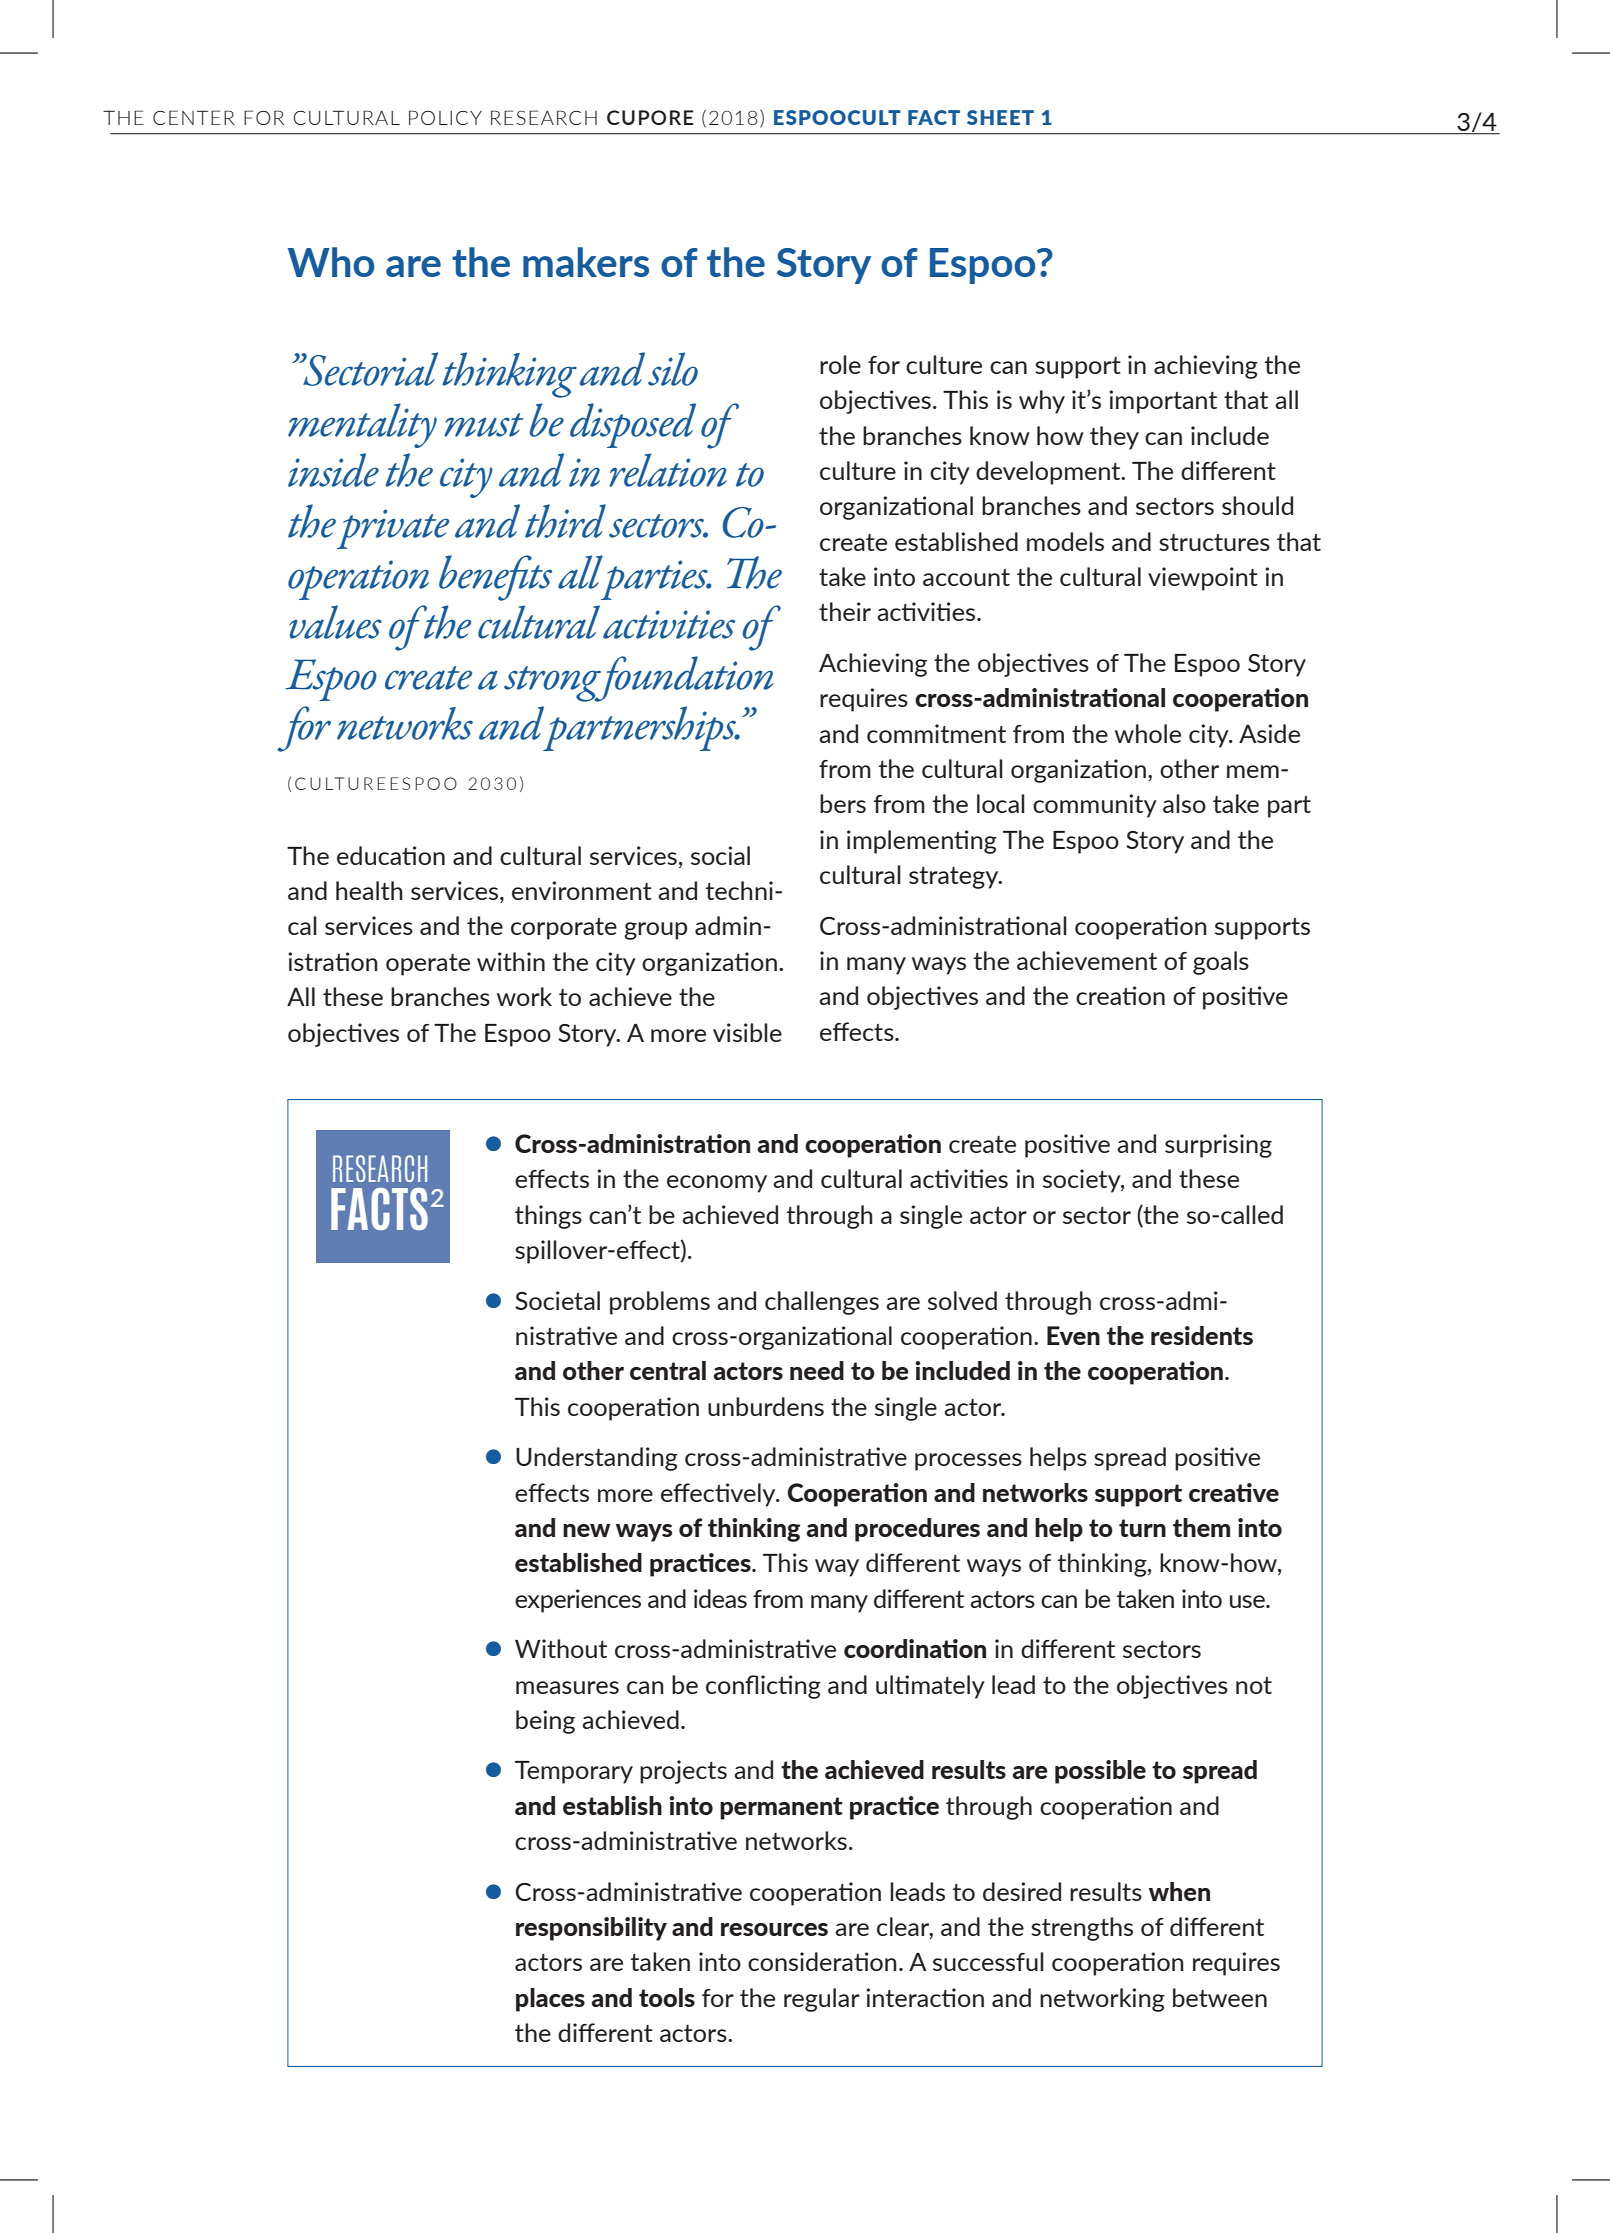 The width and height of the page is (1610, 2233). I want to click on POLICY, so click(445, 117).
